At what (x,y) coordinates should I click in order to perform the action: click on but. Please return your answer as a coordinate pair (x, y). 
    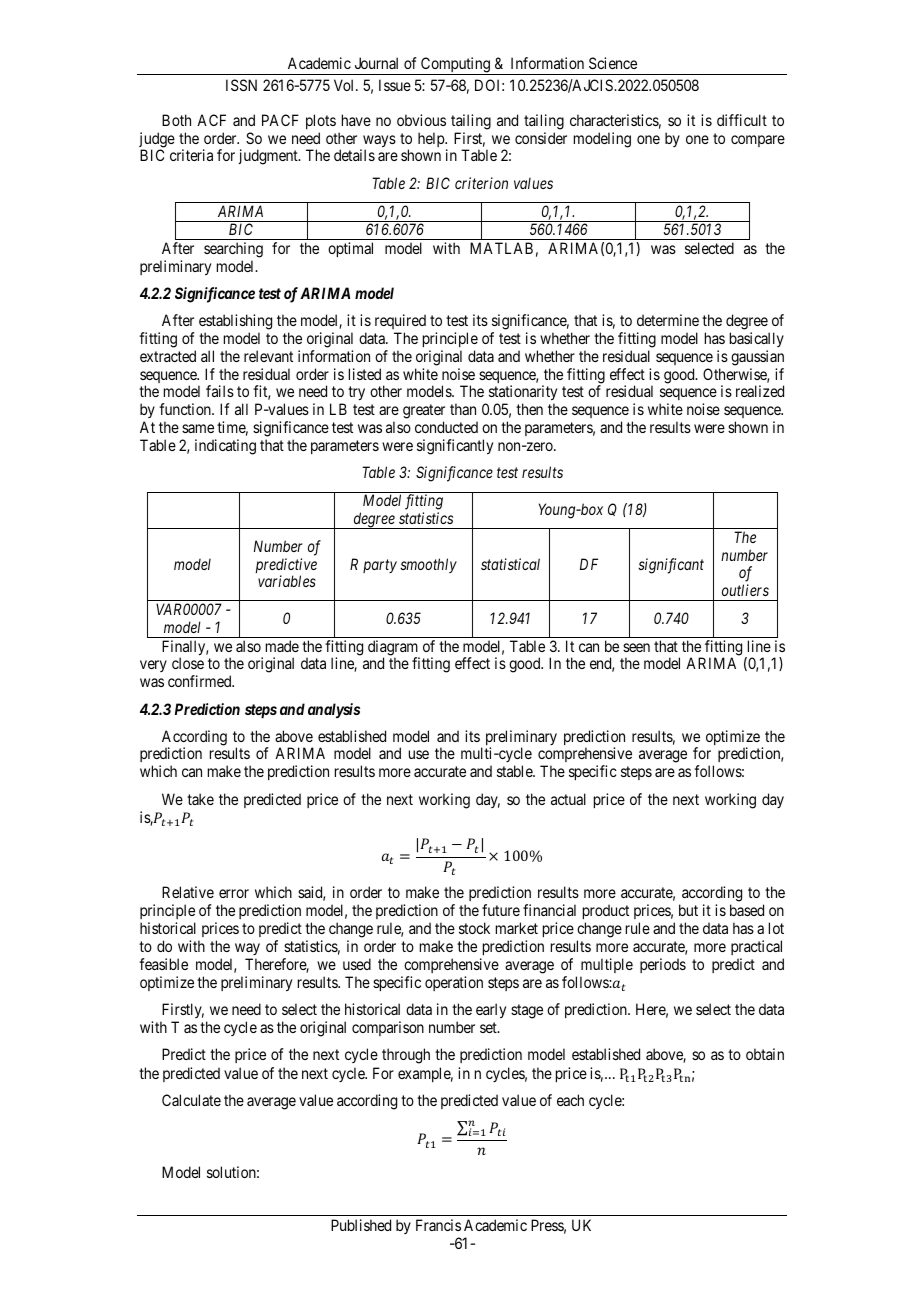
    Looking at the image, I should click on (688, 910).
